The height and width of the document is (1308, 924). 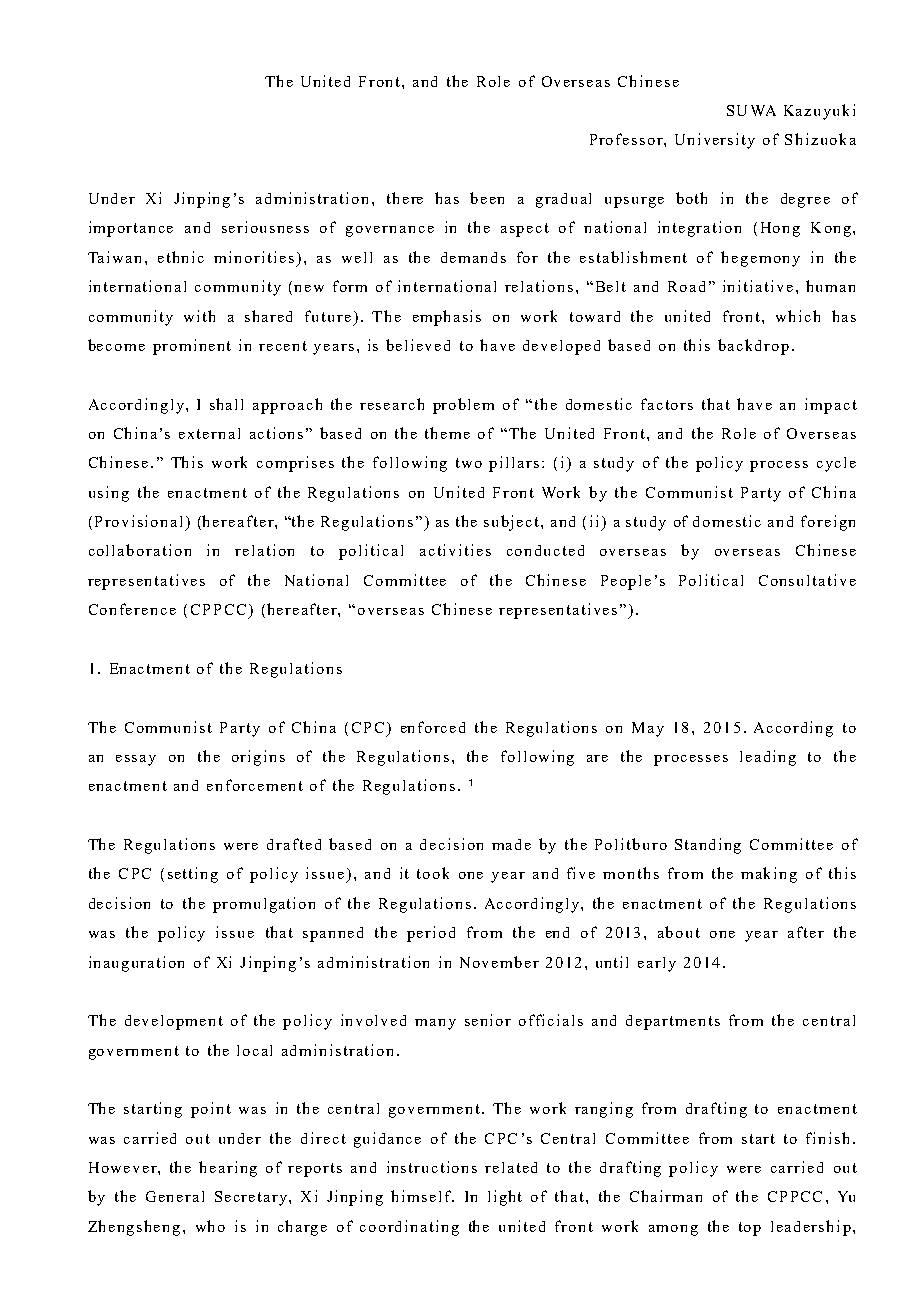 I want to click on light, so click(x=505, y=1198).
